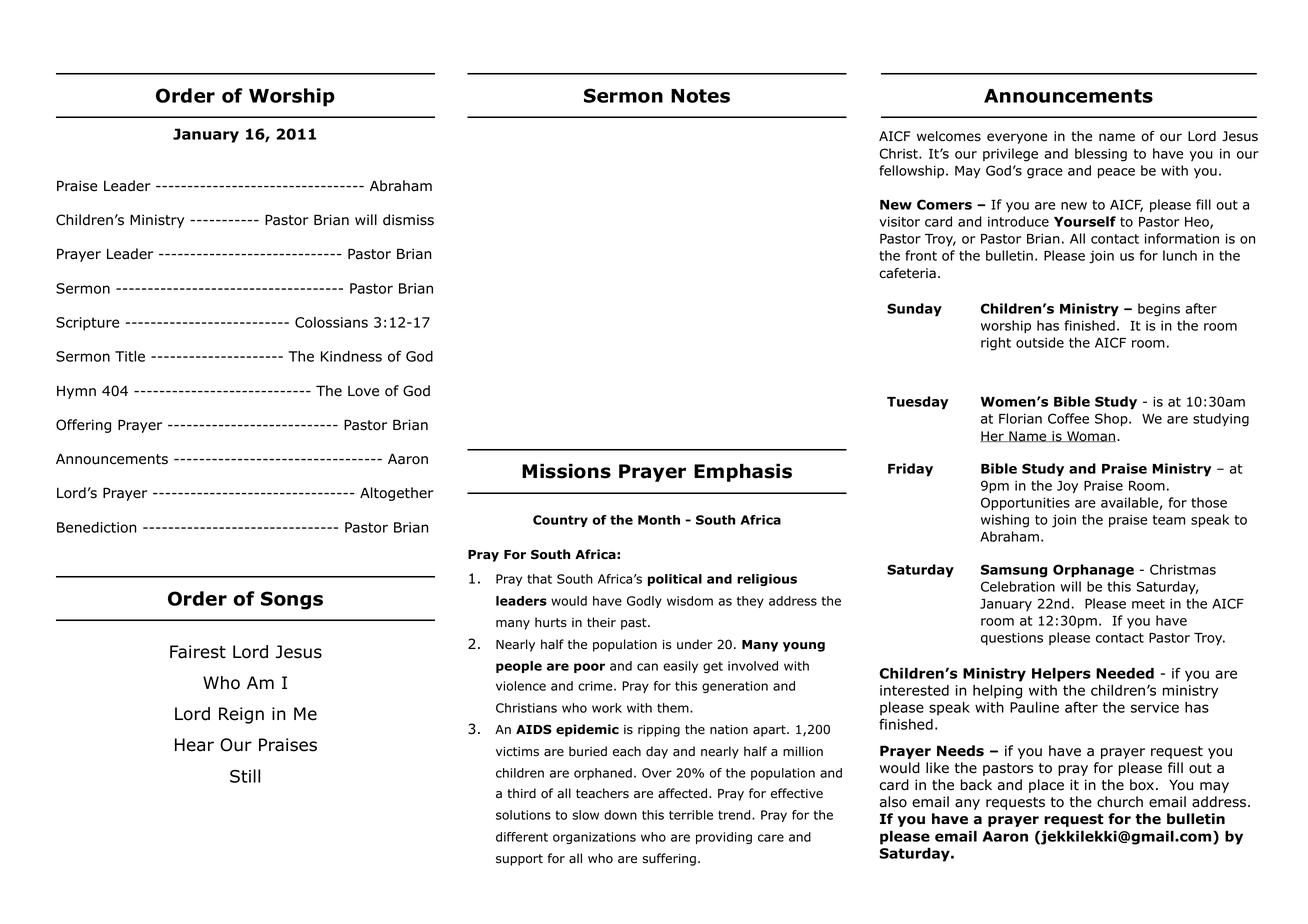 This screenshot has width=1308, height=924. I want to click on begins, so click(1159, 310).
